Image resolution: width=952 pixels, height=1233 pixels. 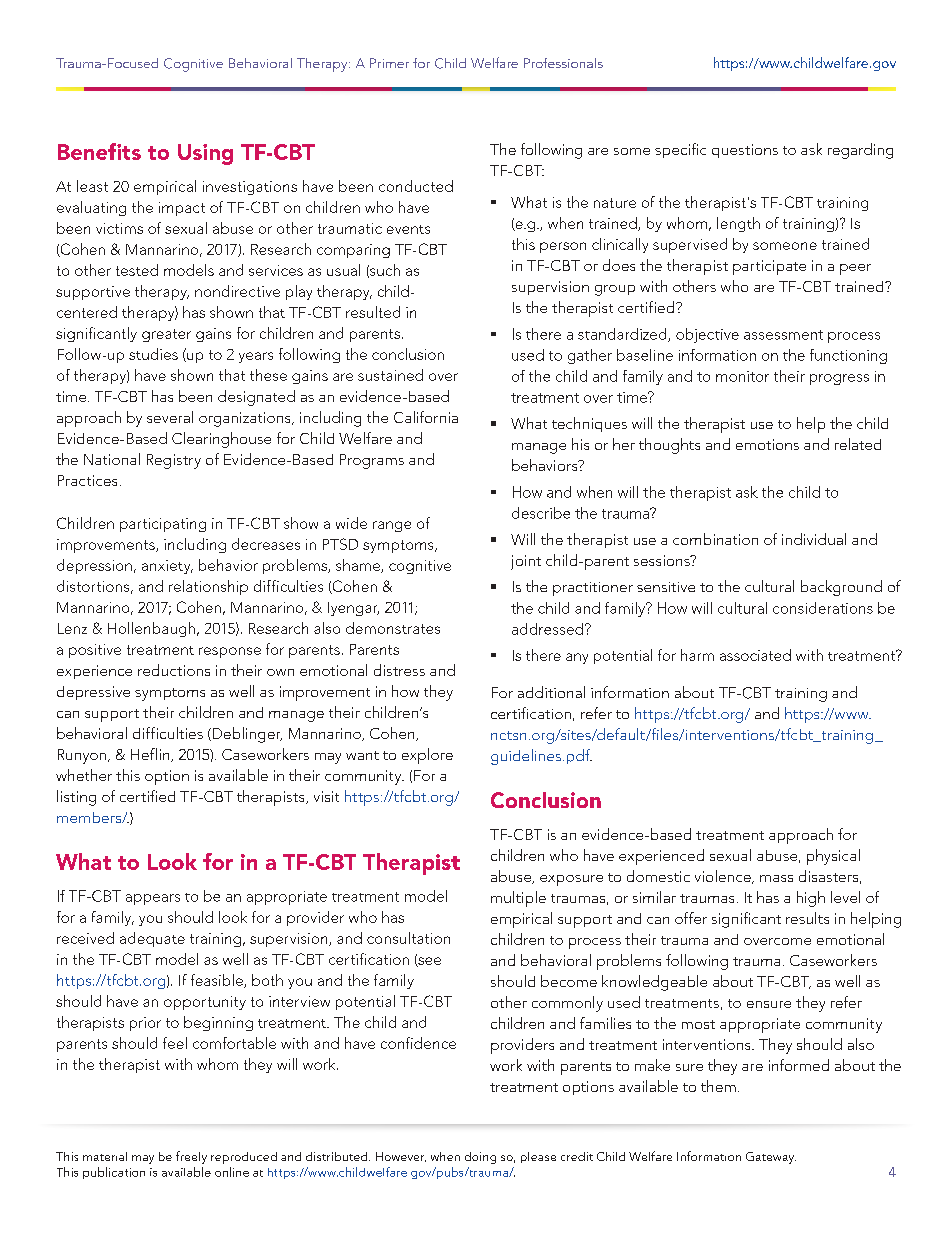 What do you see at coordinates (205, 154) in the image?
I see `Using` at bounding box center [205, 154].
